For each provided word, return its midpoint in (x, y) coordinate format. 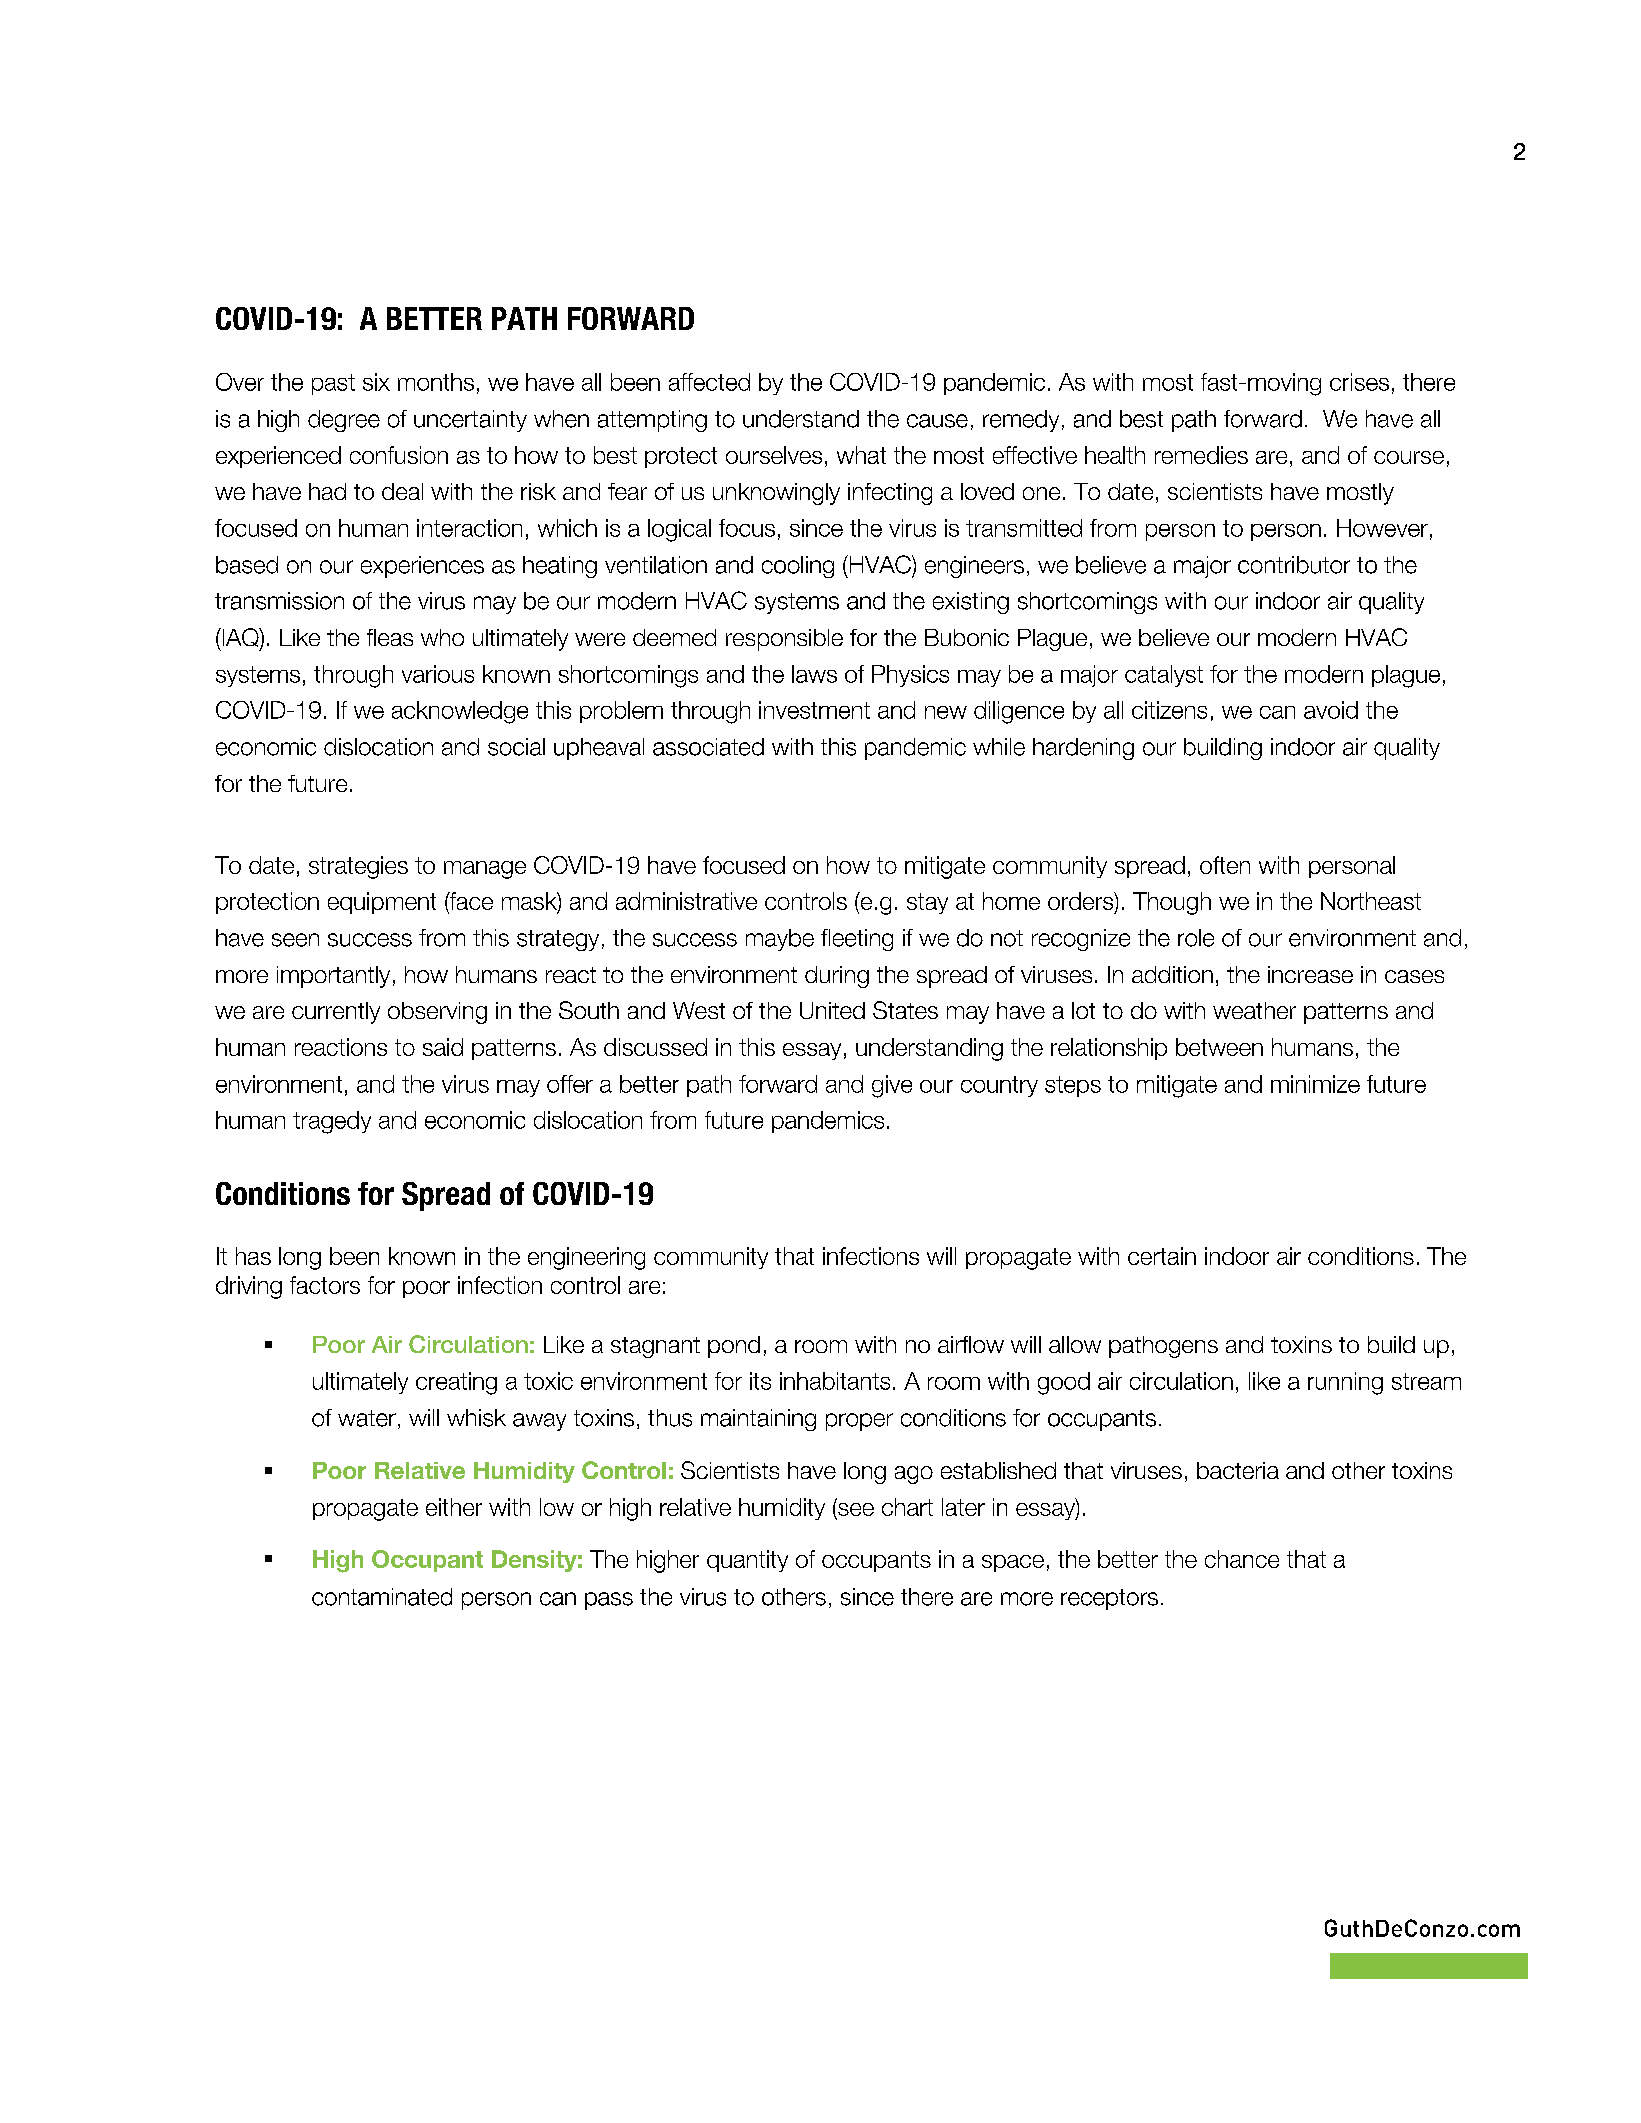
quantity (747, 1561)
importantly (333, 977)
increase (1310, 974)
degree (344, 421)
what (861, 455)
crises (1359, 382)
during (837, 977)
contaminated (382, 1597)
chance (1242, 1559)
